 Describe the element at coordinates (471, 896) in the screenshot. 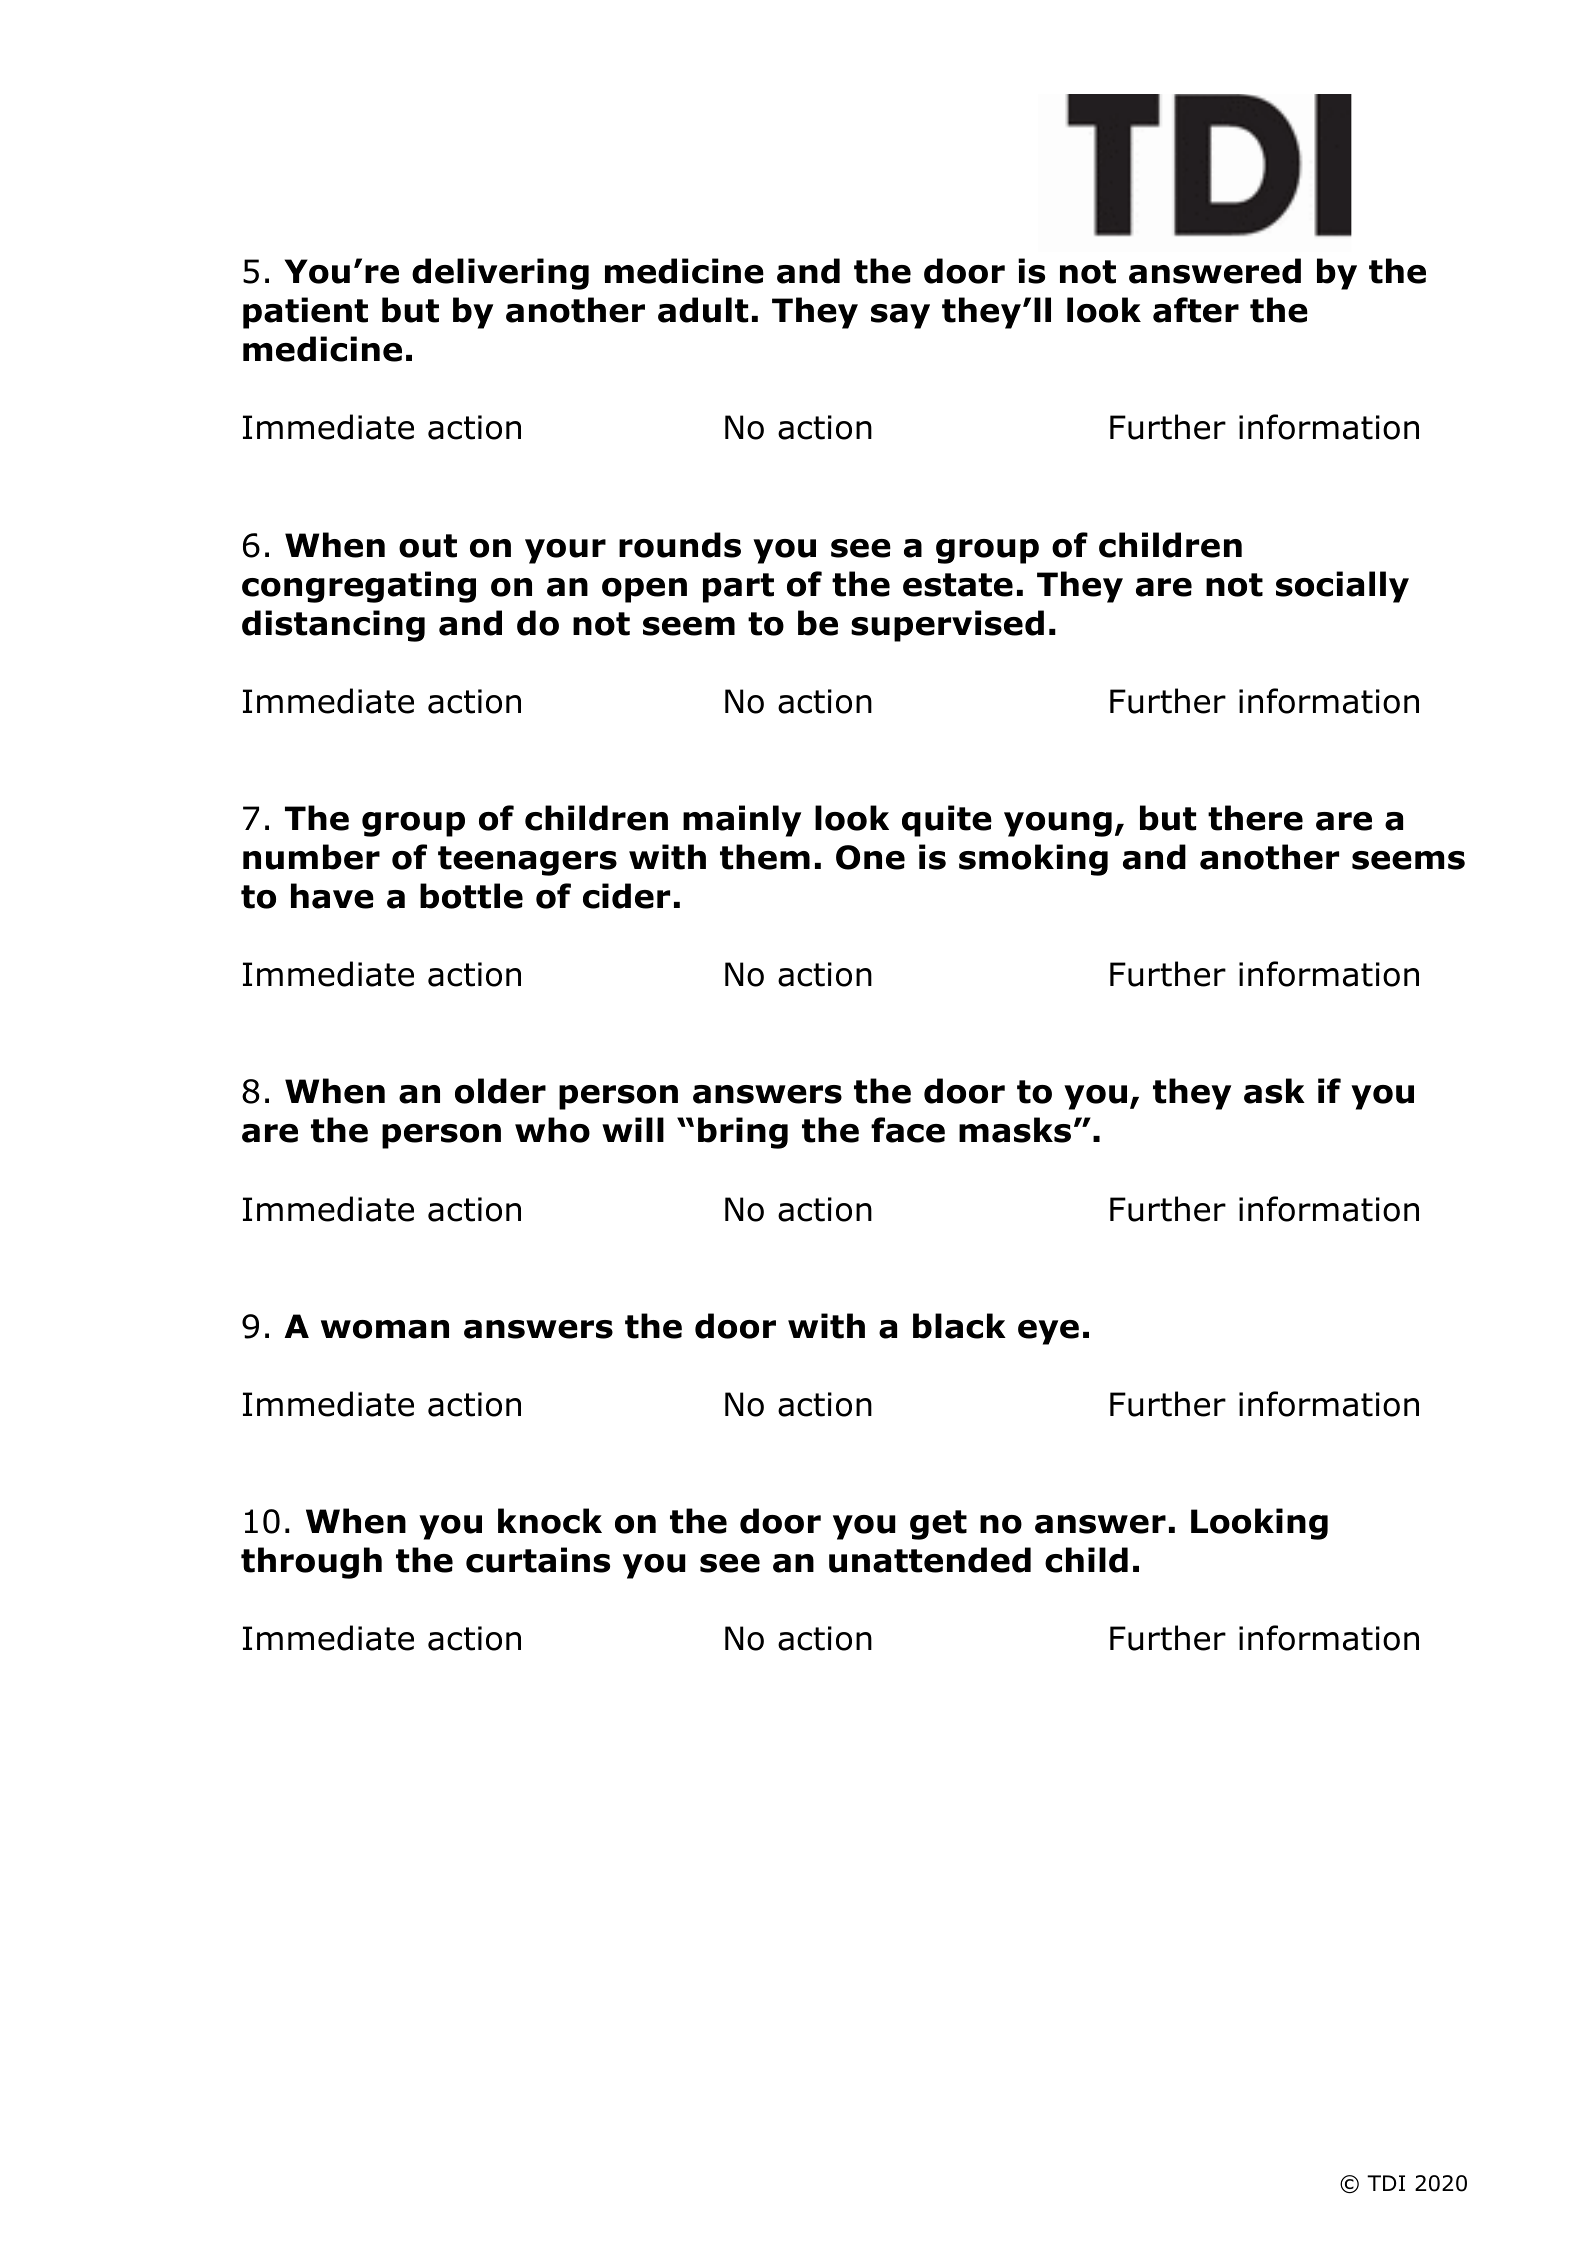

I see `bottle` at that location.
